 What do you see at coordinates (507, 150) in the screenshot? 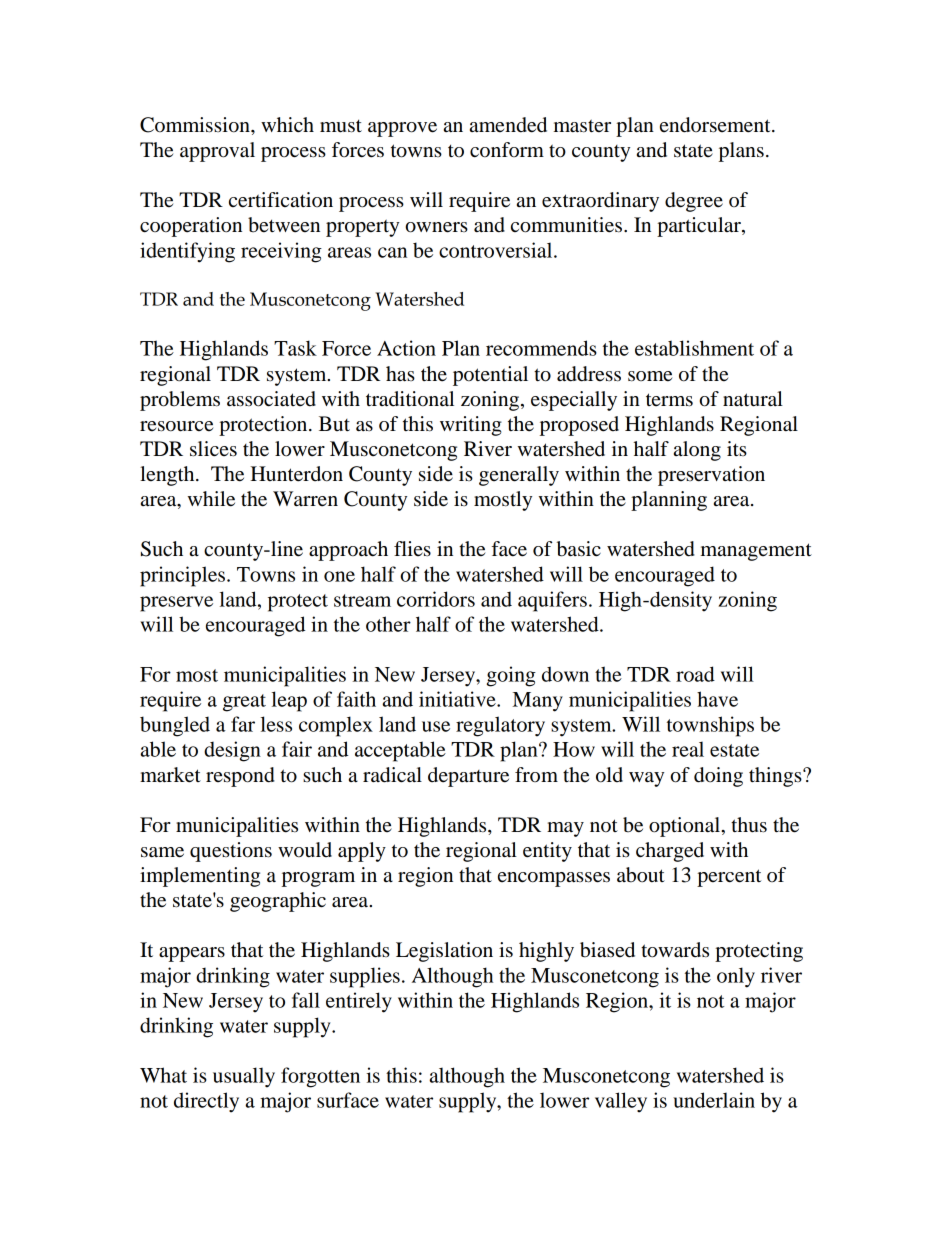
I see `conform` at bounding box center [507, 150].
